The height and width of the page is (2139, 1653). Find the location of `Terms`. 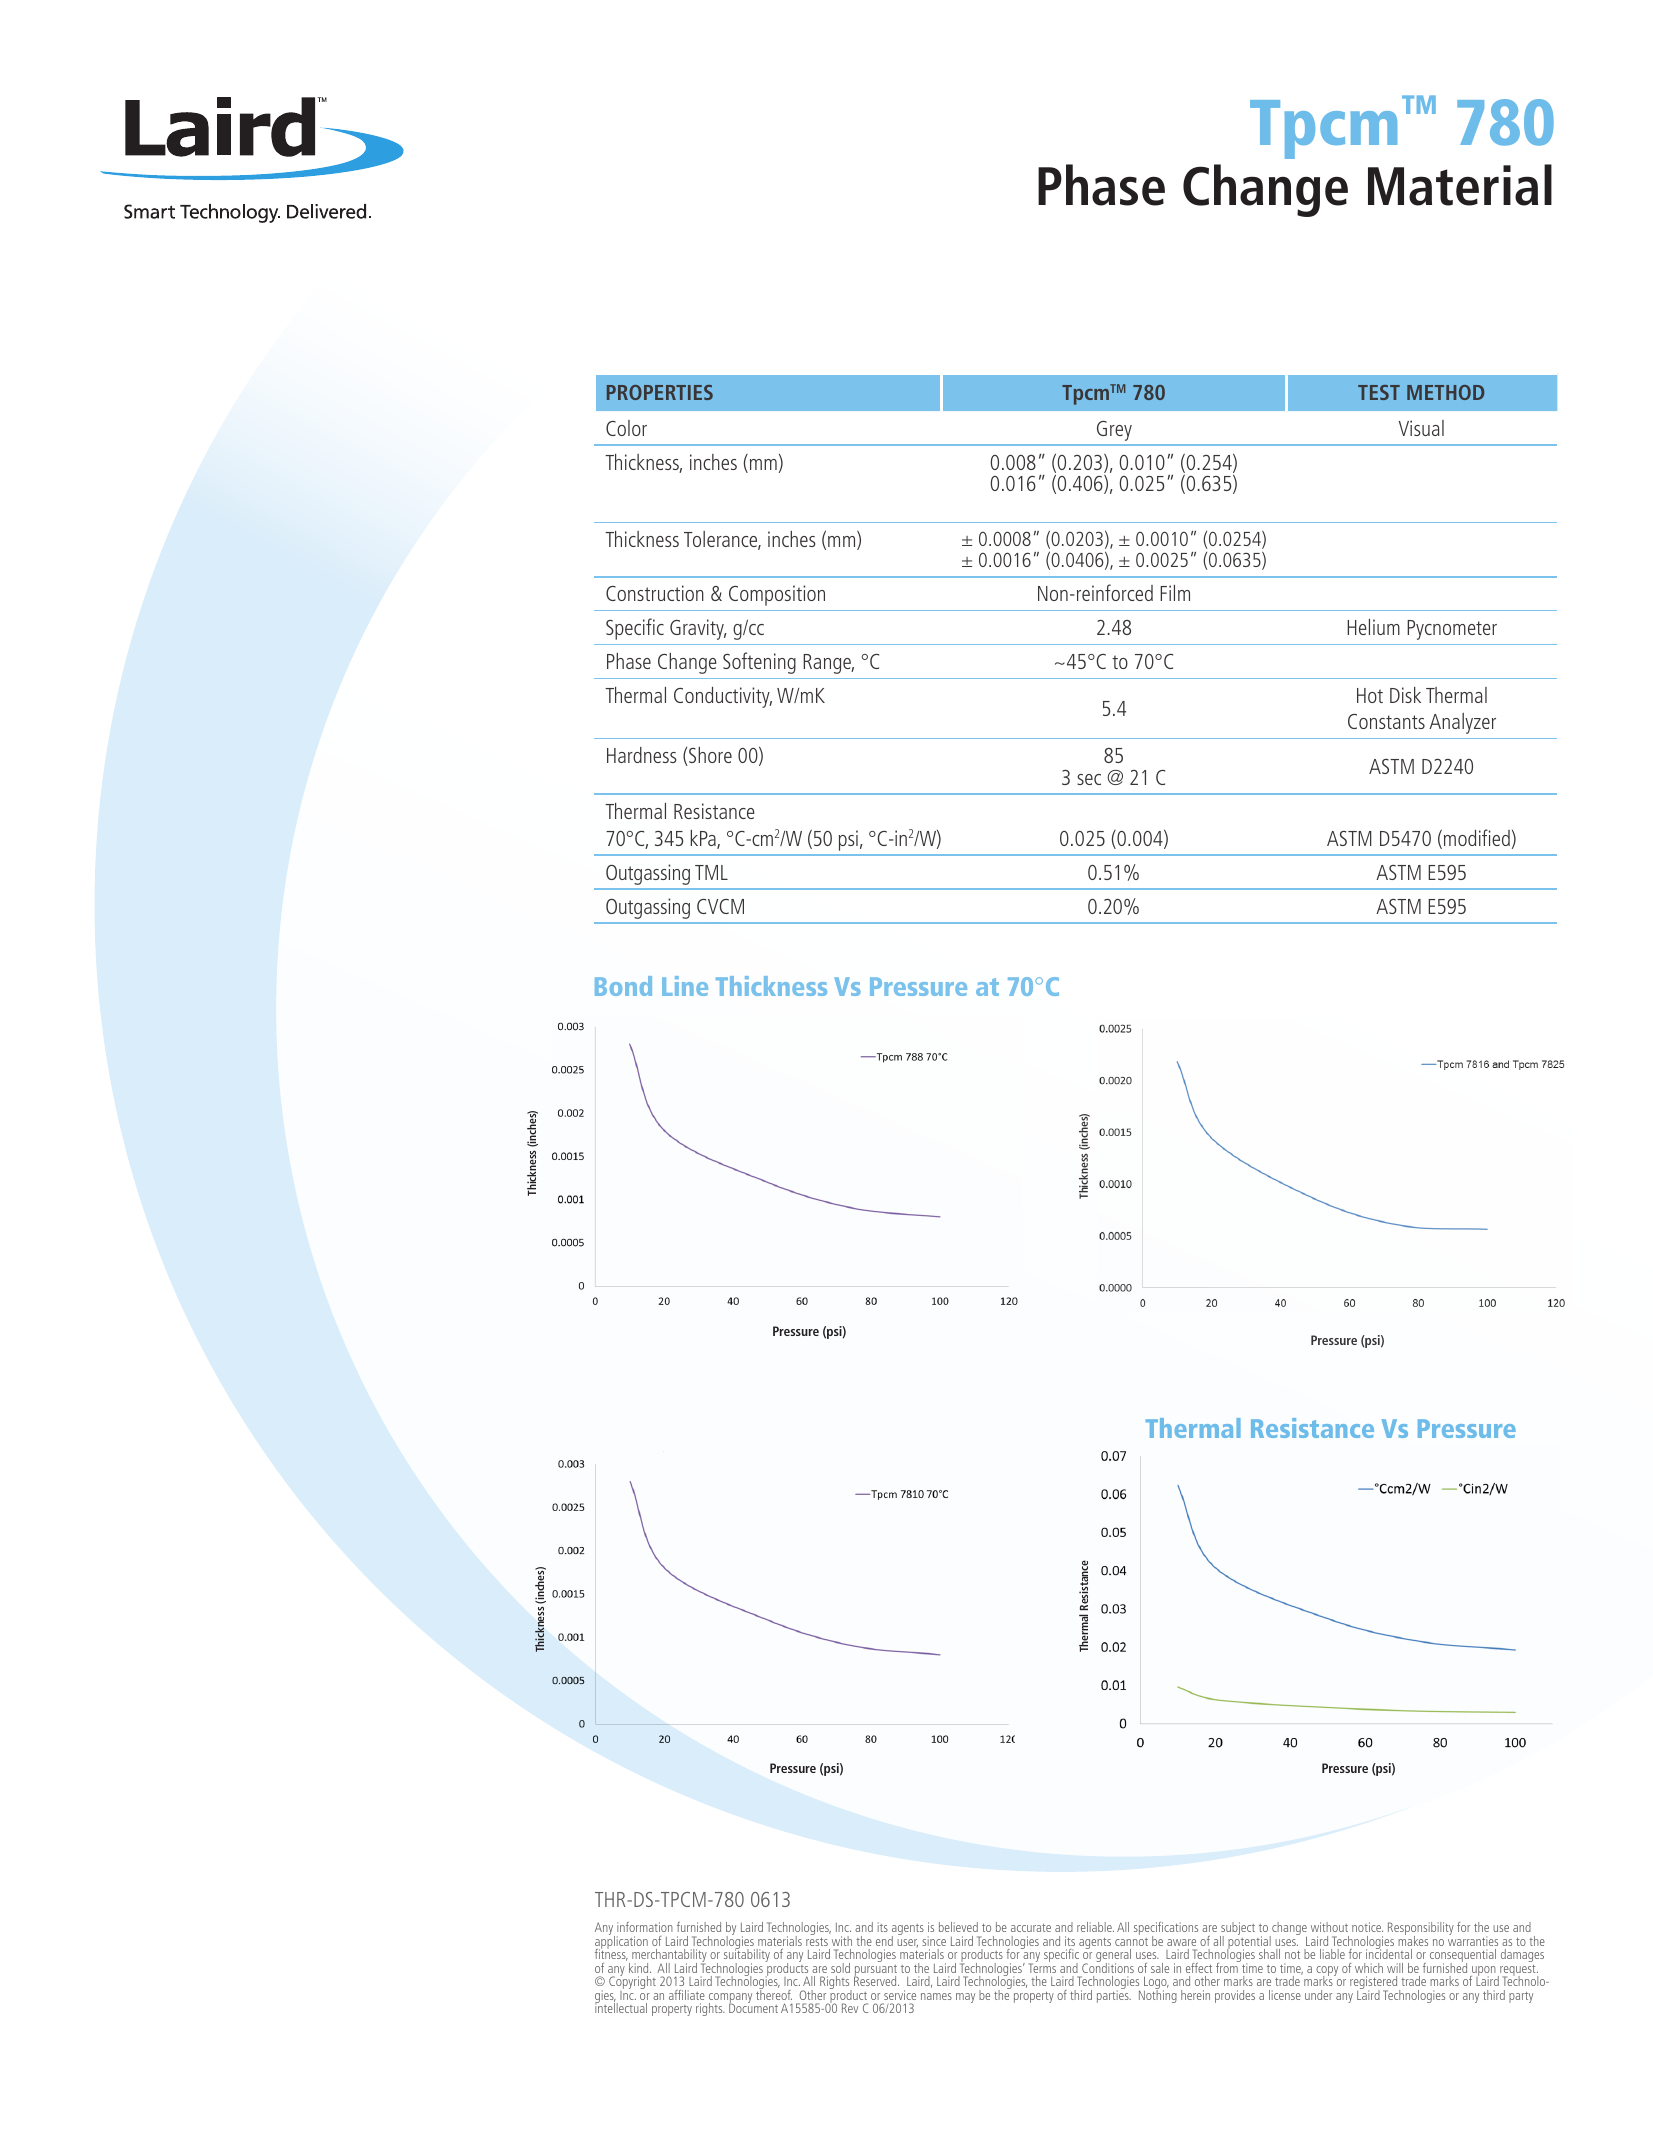

Terms is located at coordinates (1042, 1967).
